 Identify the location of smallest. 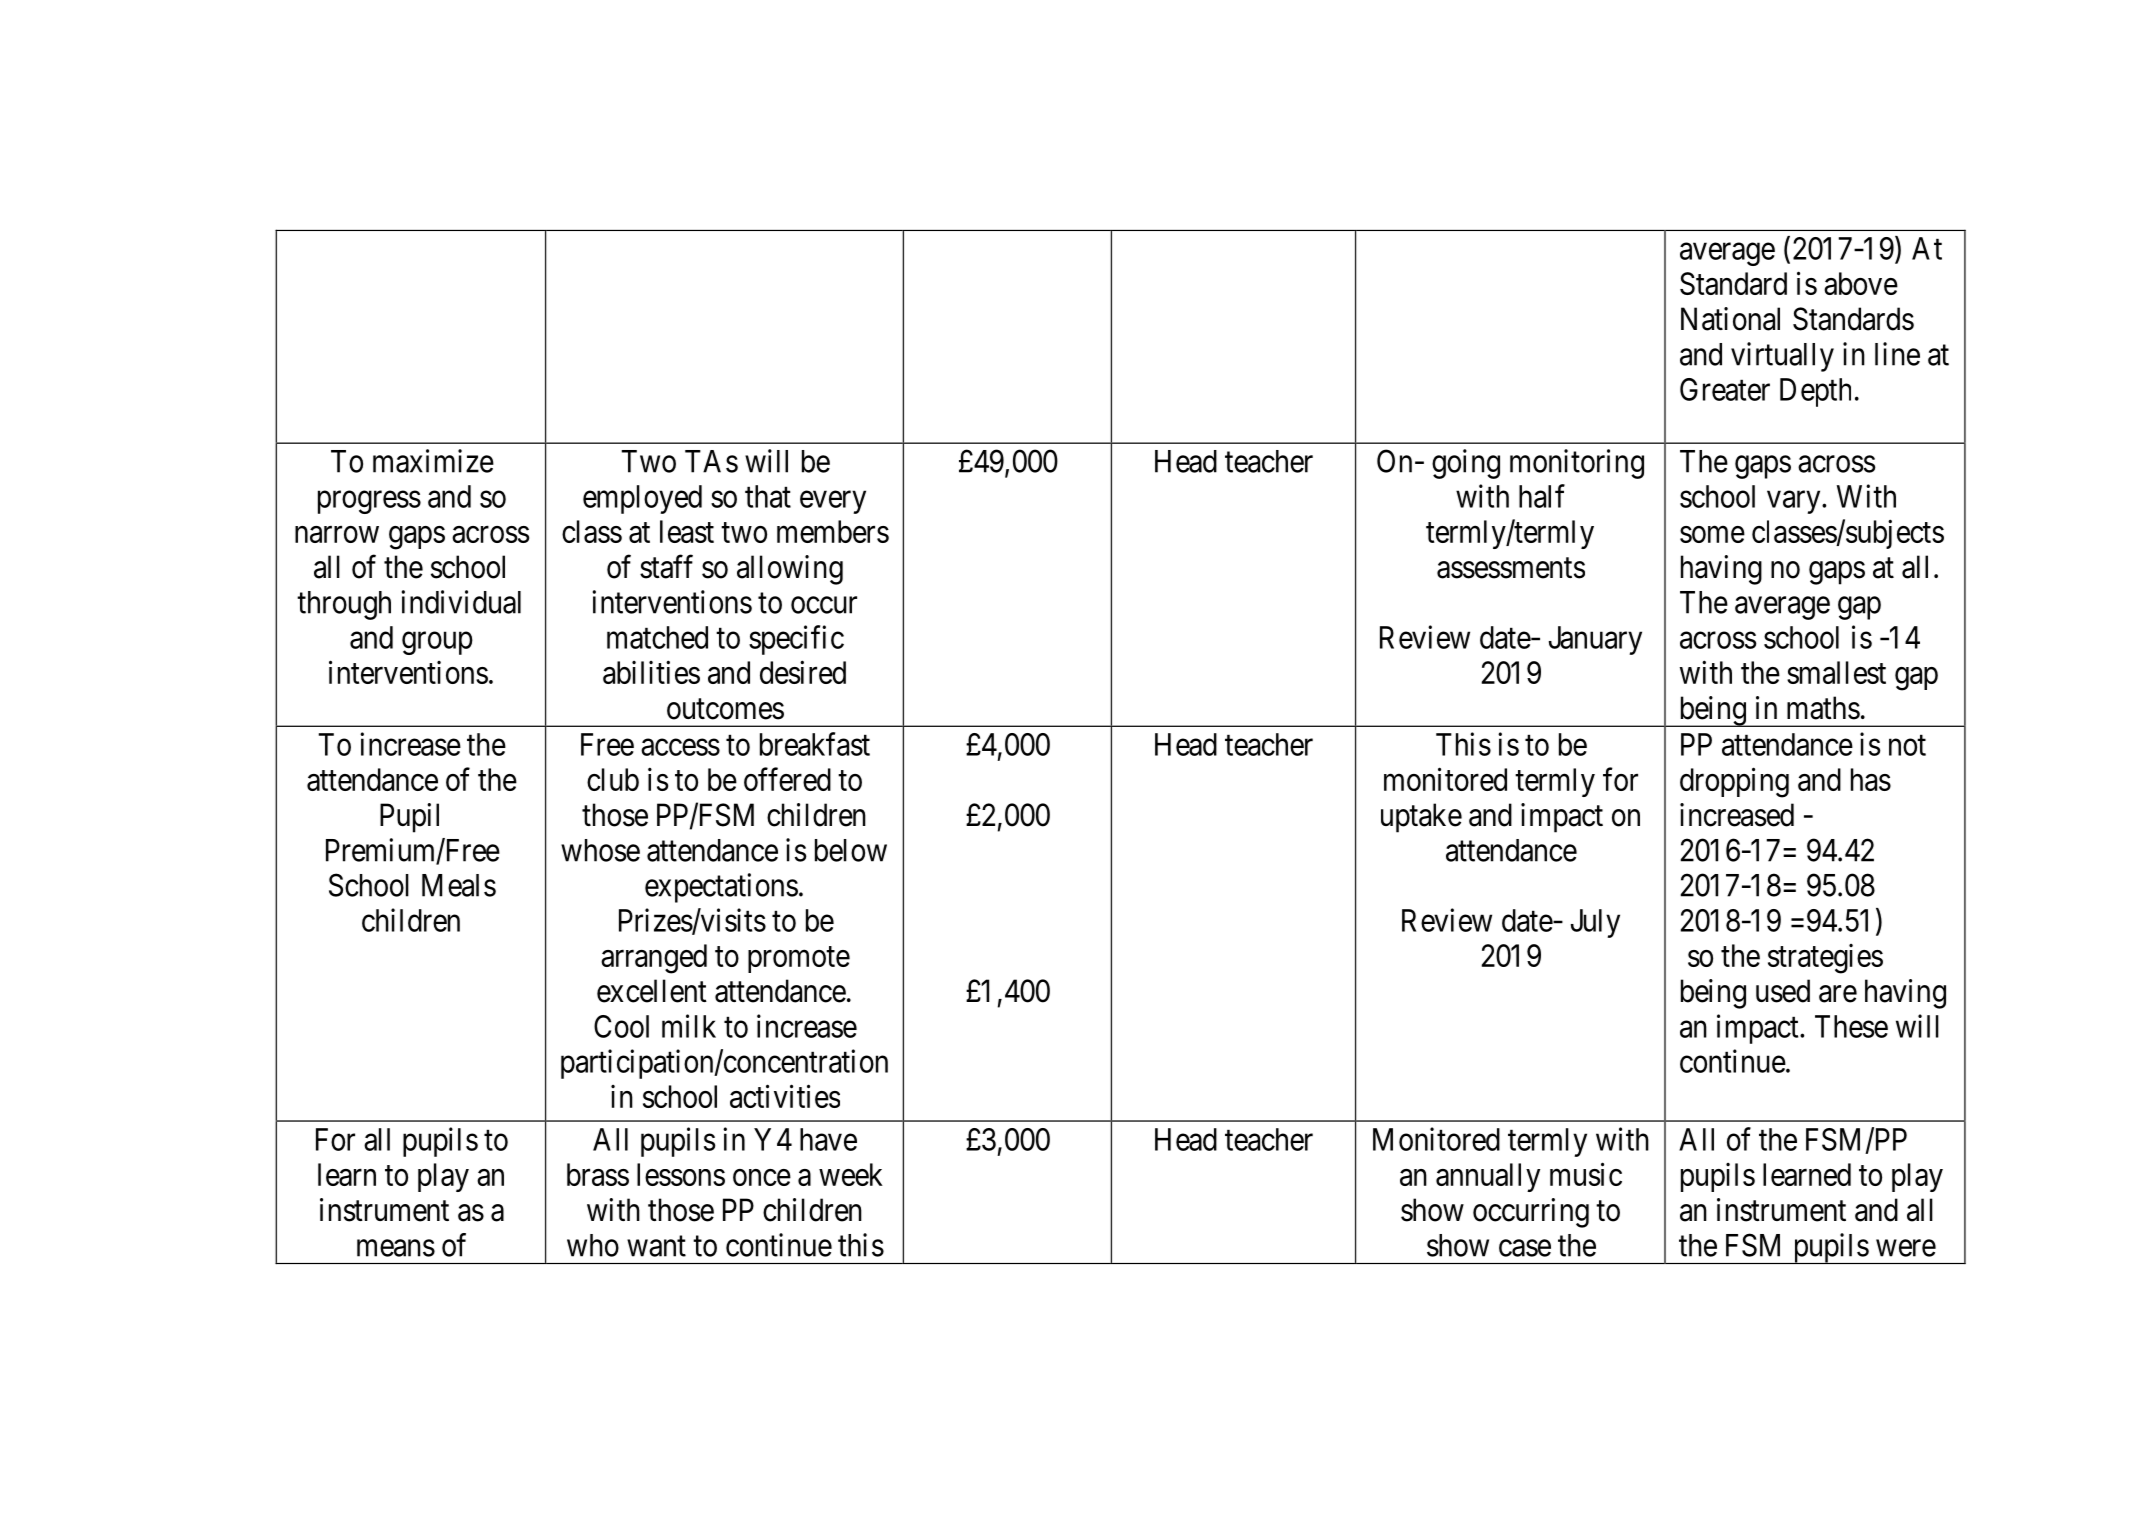
(1836, 672).
